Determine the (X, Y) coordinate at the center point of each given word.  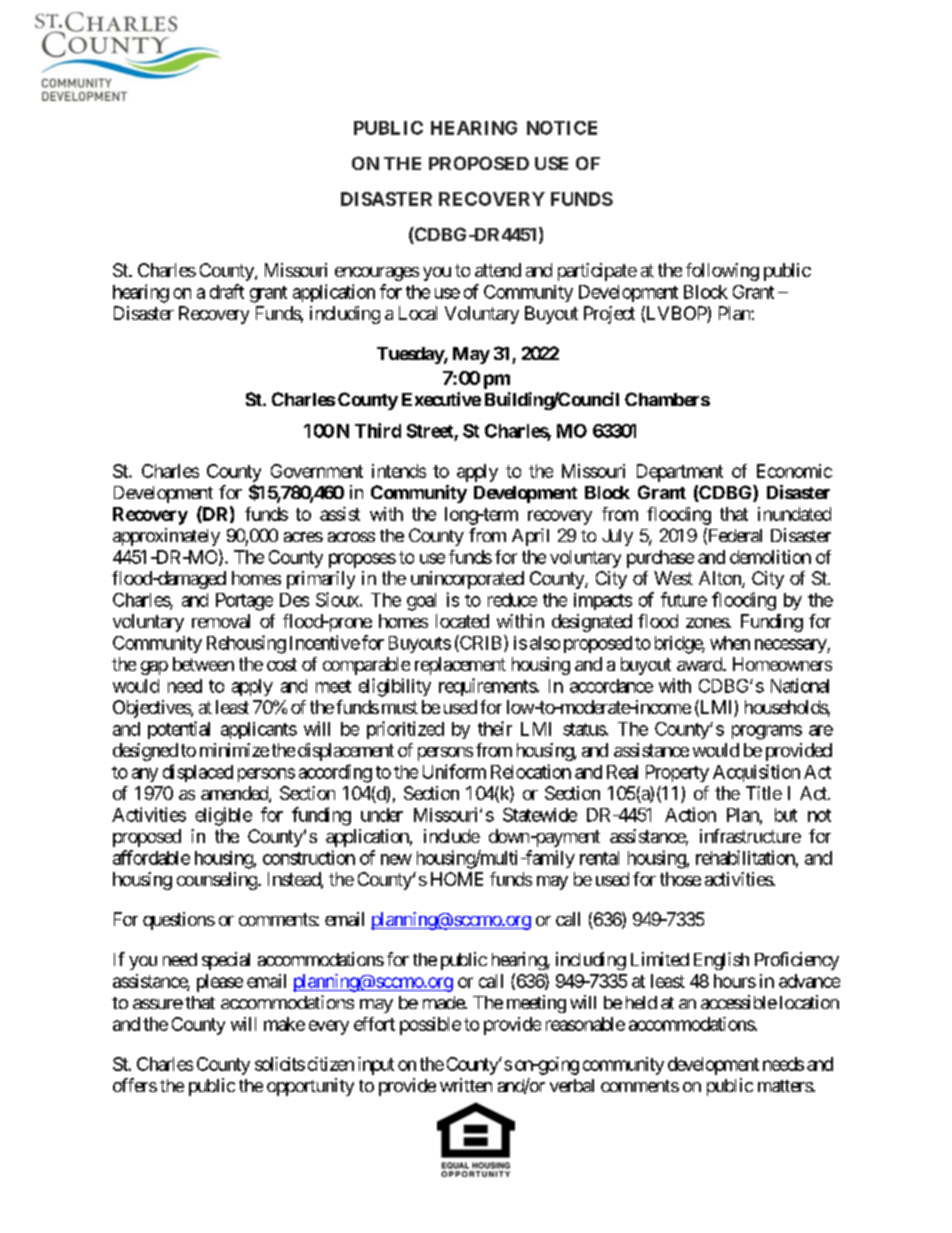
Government (317, 471)
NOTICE (562, 128)
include (452, 836)
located (462, 621)
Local (418, 313)
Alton (721, 579)
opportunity (310, 1087)
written (466, 1085)
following (722, 272)
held (641, 1002)
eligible (223, 816)
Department (680, 473)
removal (221, 621)
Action (690, 814)
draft (227, 291)
